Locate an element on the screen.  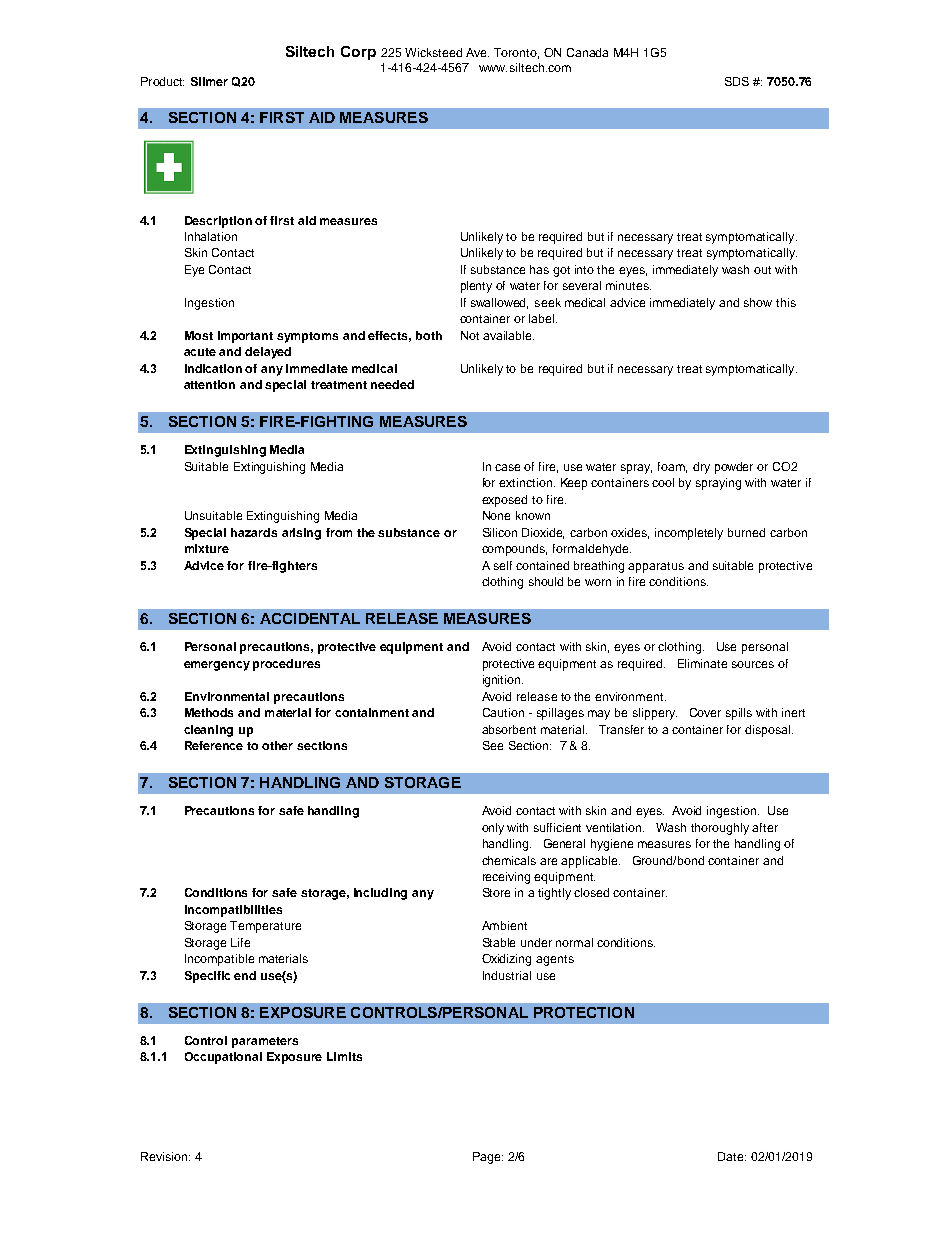
Eliminate is located at coordinates (702, 663).
